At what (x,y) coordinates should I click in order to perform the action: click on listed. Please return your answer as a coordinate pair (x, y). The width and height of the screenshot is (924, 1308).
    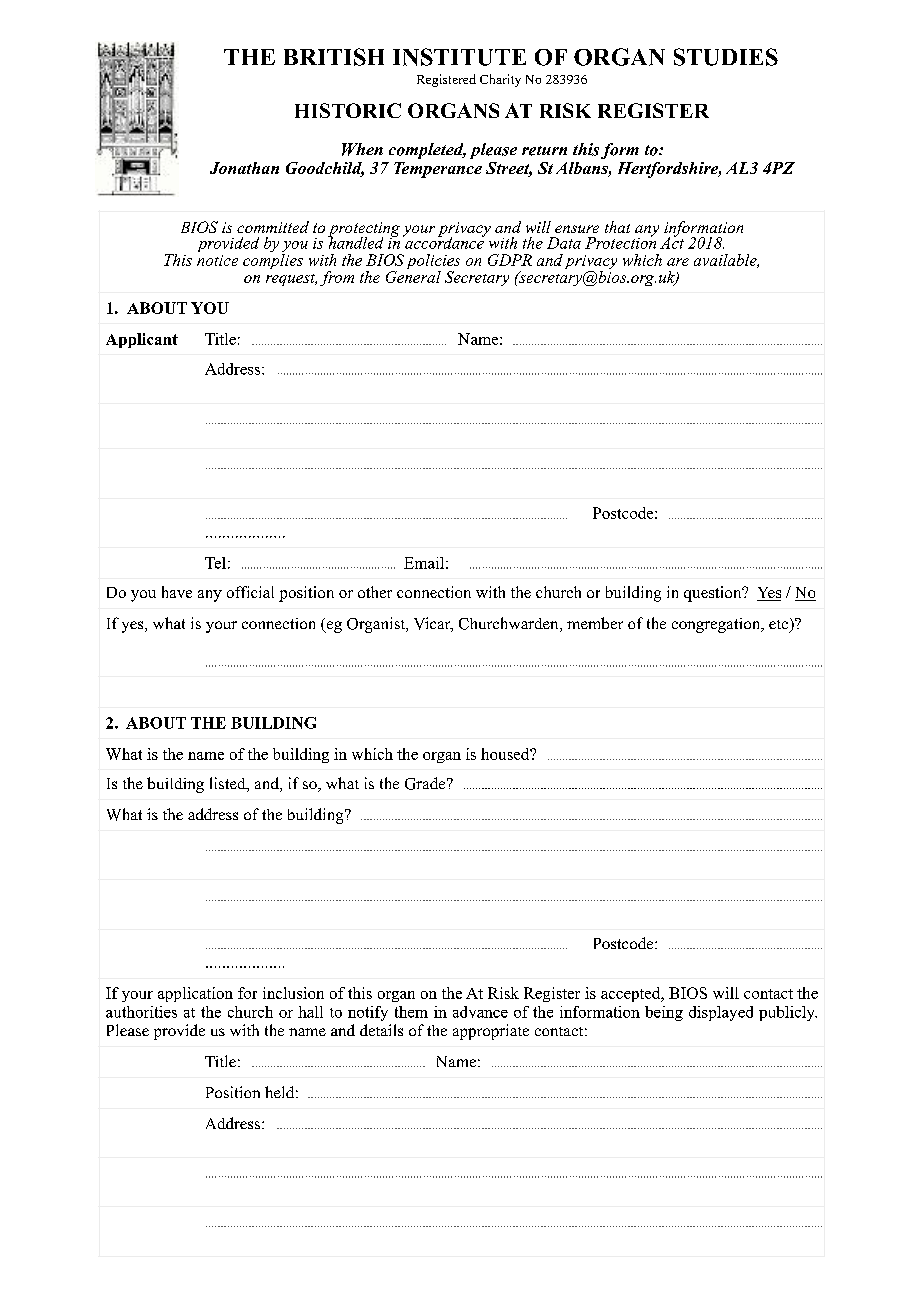
    Looking at the image, I should click on (229, 784).
